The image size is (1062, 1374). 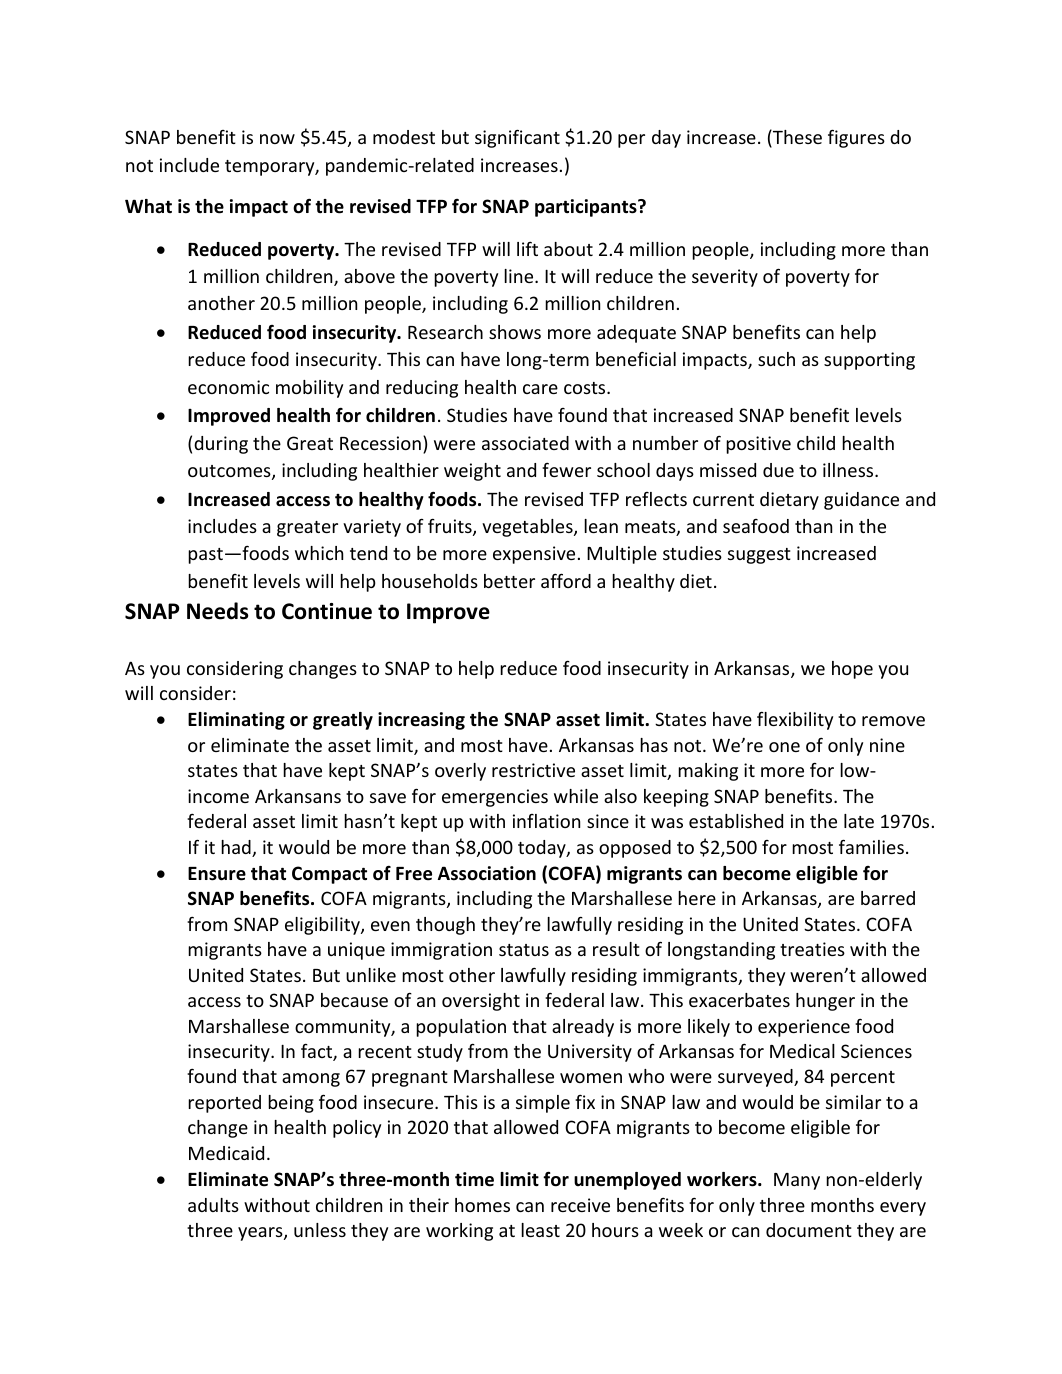 What do you see at coordinates (236, 721) in the page?
I see `Eliminating` at bounding box center [236, 721].
